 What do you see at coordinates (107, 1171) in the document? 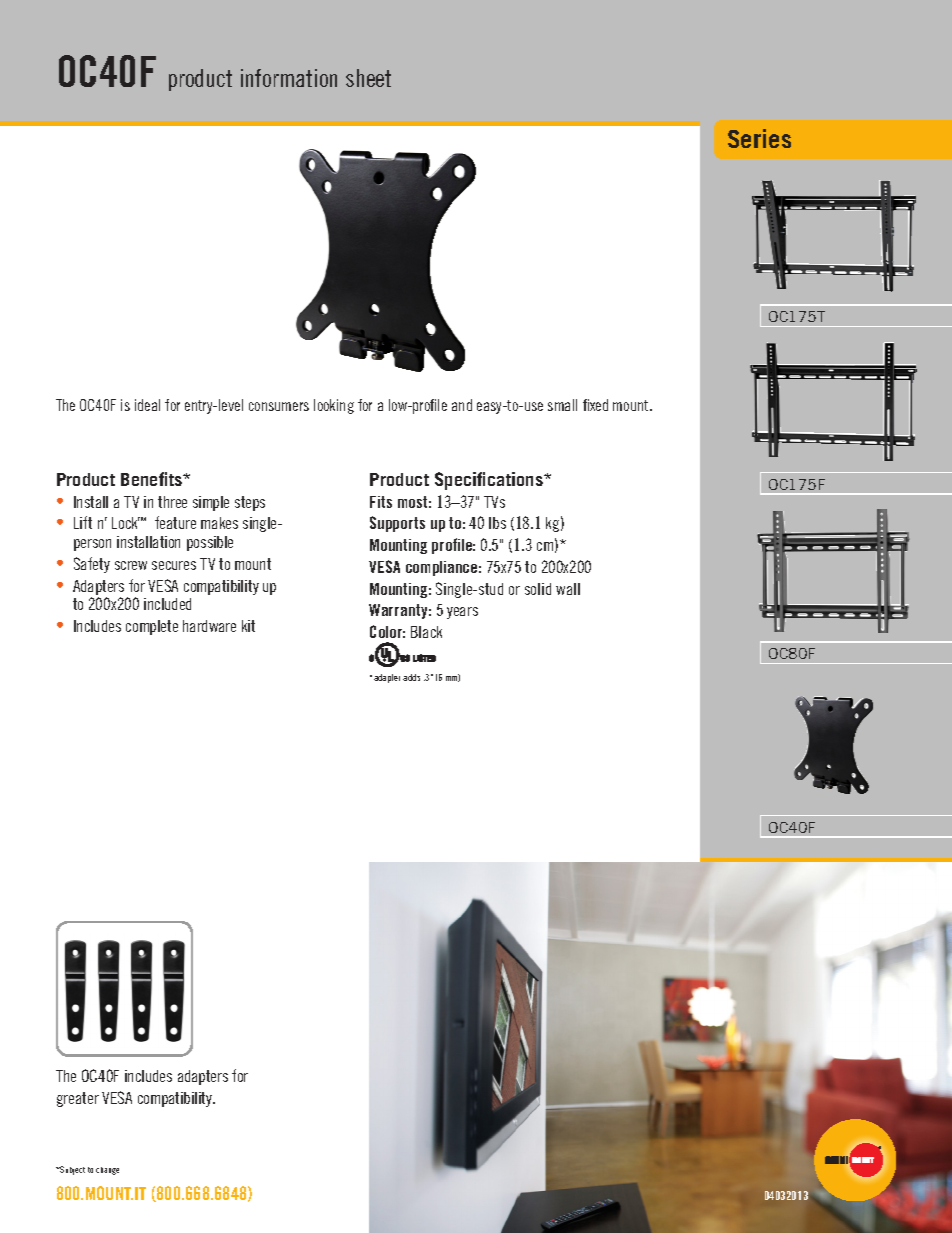
I see `change` at bounding box center [107, 1171].
